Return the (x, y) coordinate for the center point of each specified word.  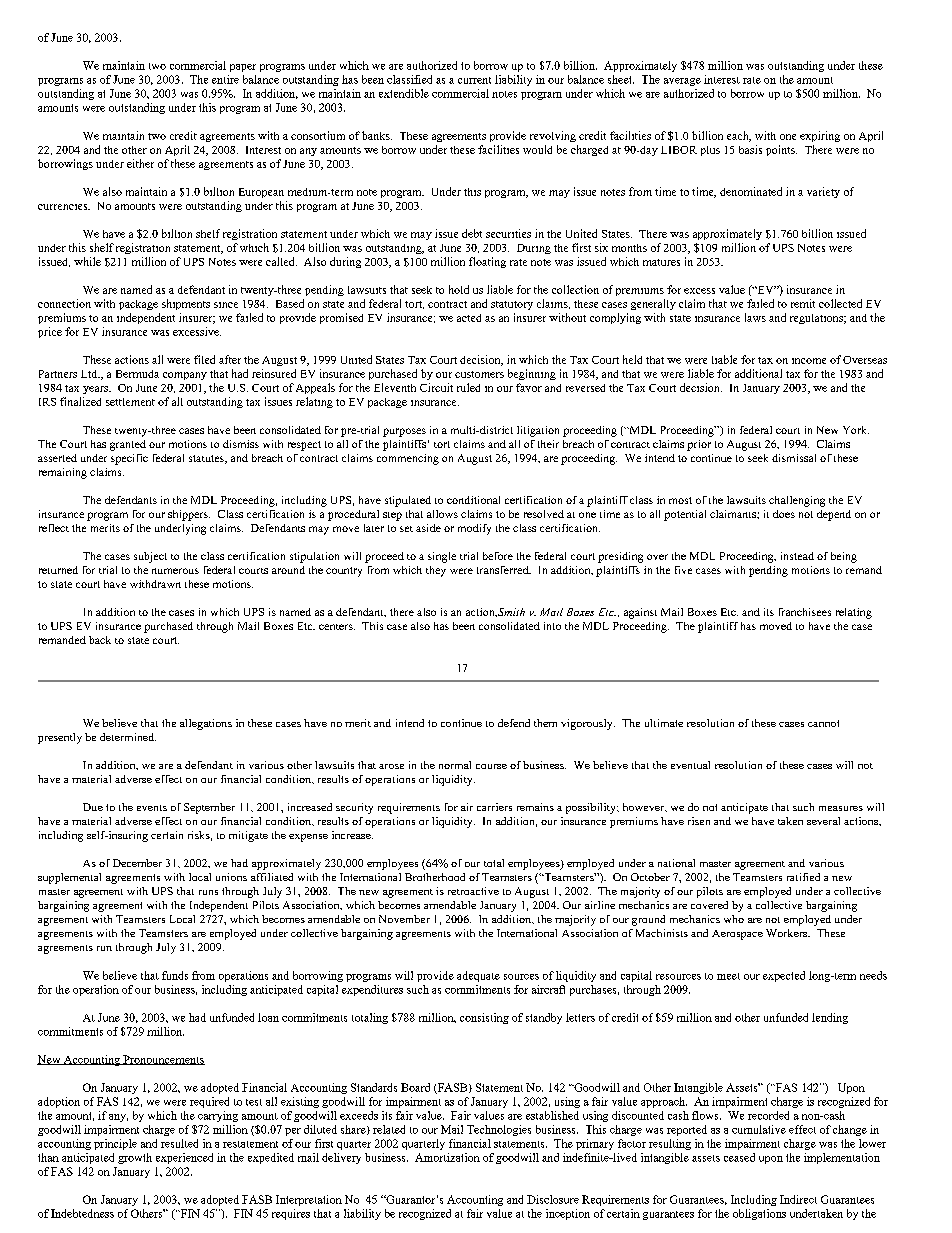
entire (225, 79)
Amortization (447, 1157)
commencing (408, 459)
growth (135, 1158)
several (823, 821)
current (474, 80)
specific (129, 459)
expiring (820, 136)
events (152, 808)
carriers (494, 807)
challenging (797, 501)
